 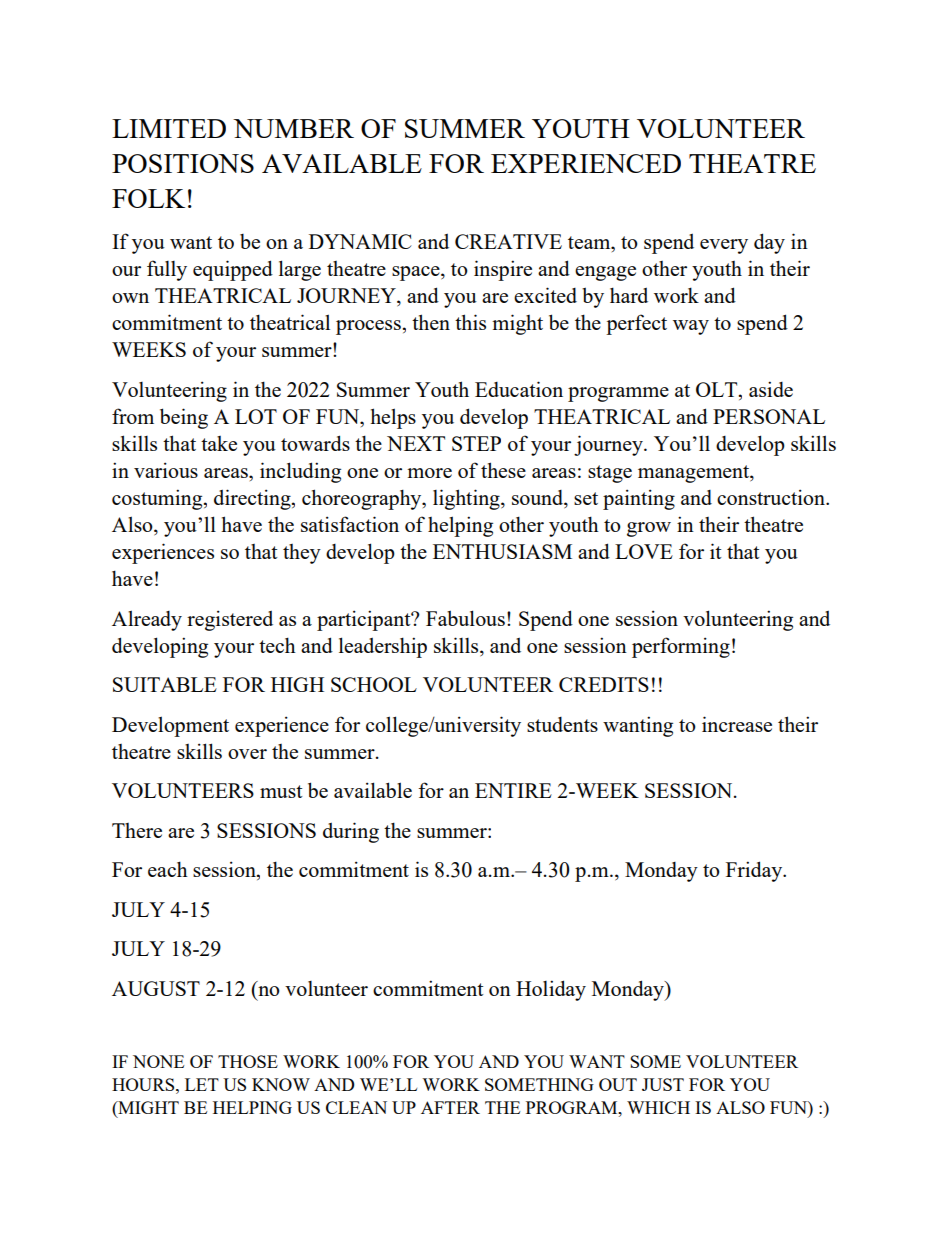 I want to click on every, so click(x=724, y=246).
